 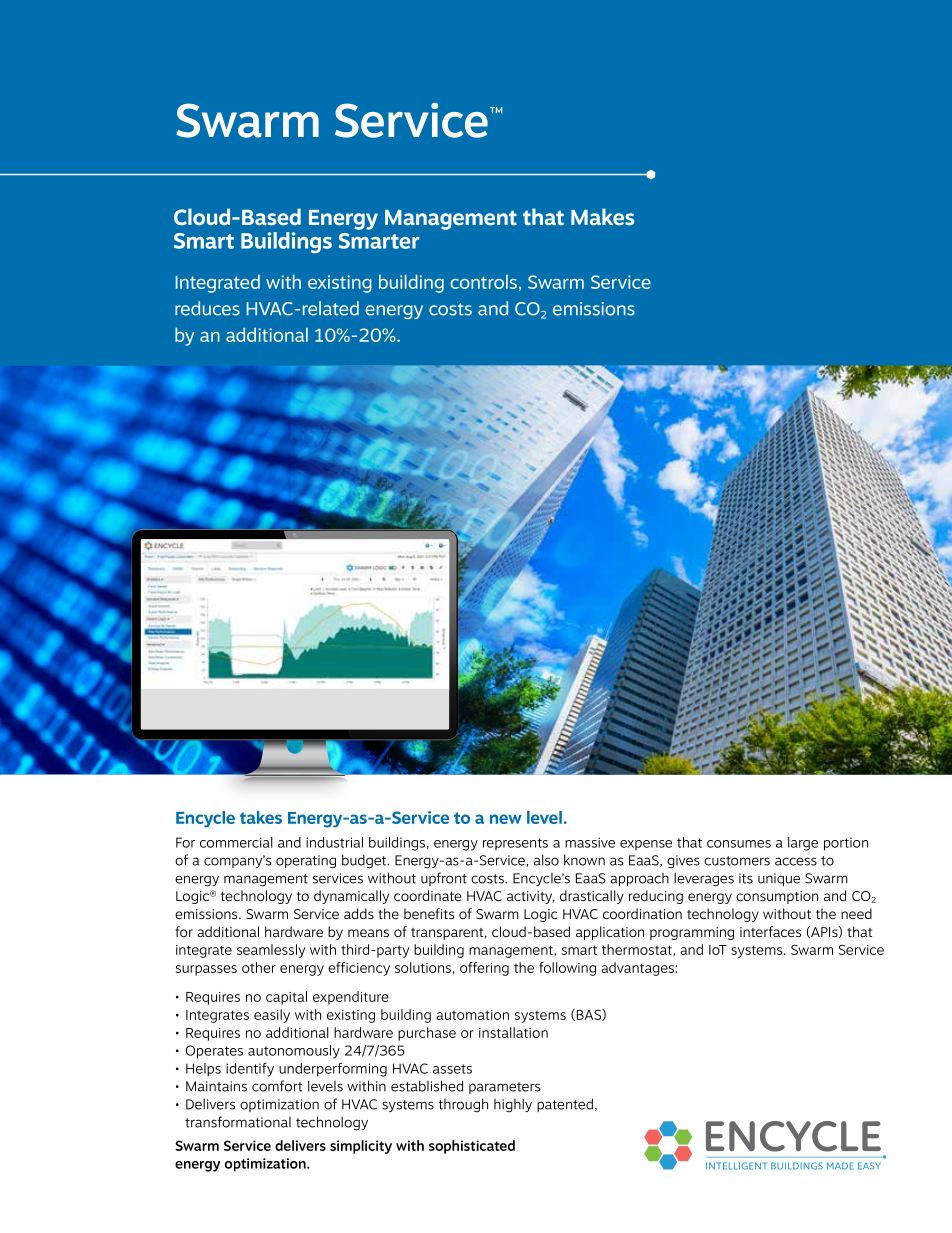 What do you see at coordinates (207, 308) in the screenshot?
I see `reduces` at bounding box center [207, 308].
